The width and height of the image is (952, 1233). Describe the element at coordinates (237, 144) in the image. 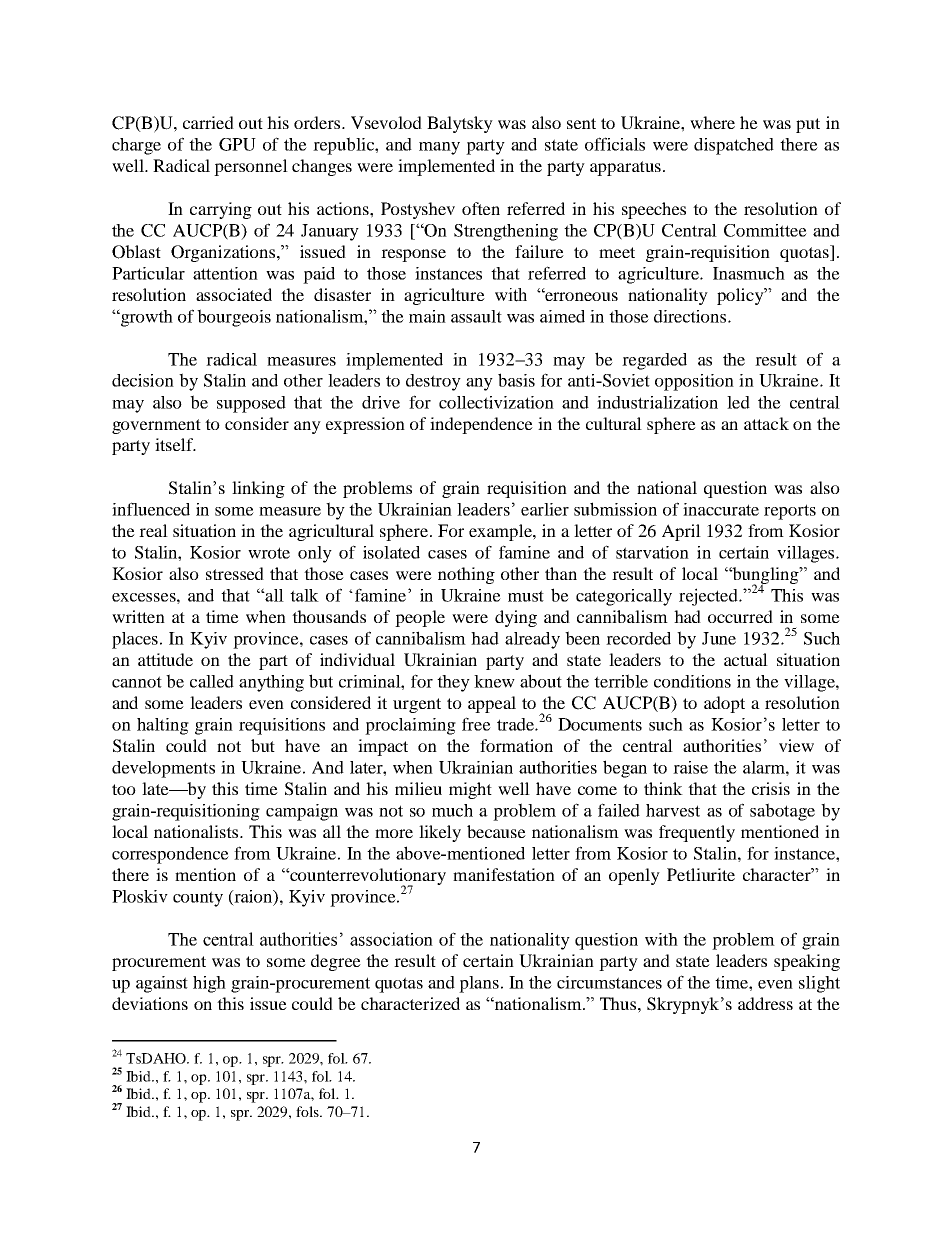

I see `GPU` at that location.
